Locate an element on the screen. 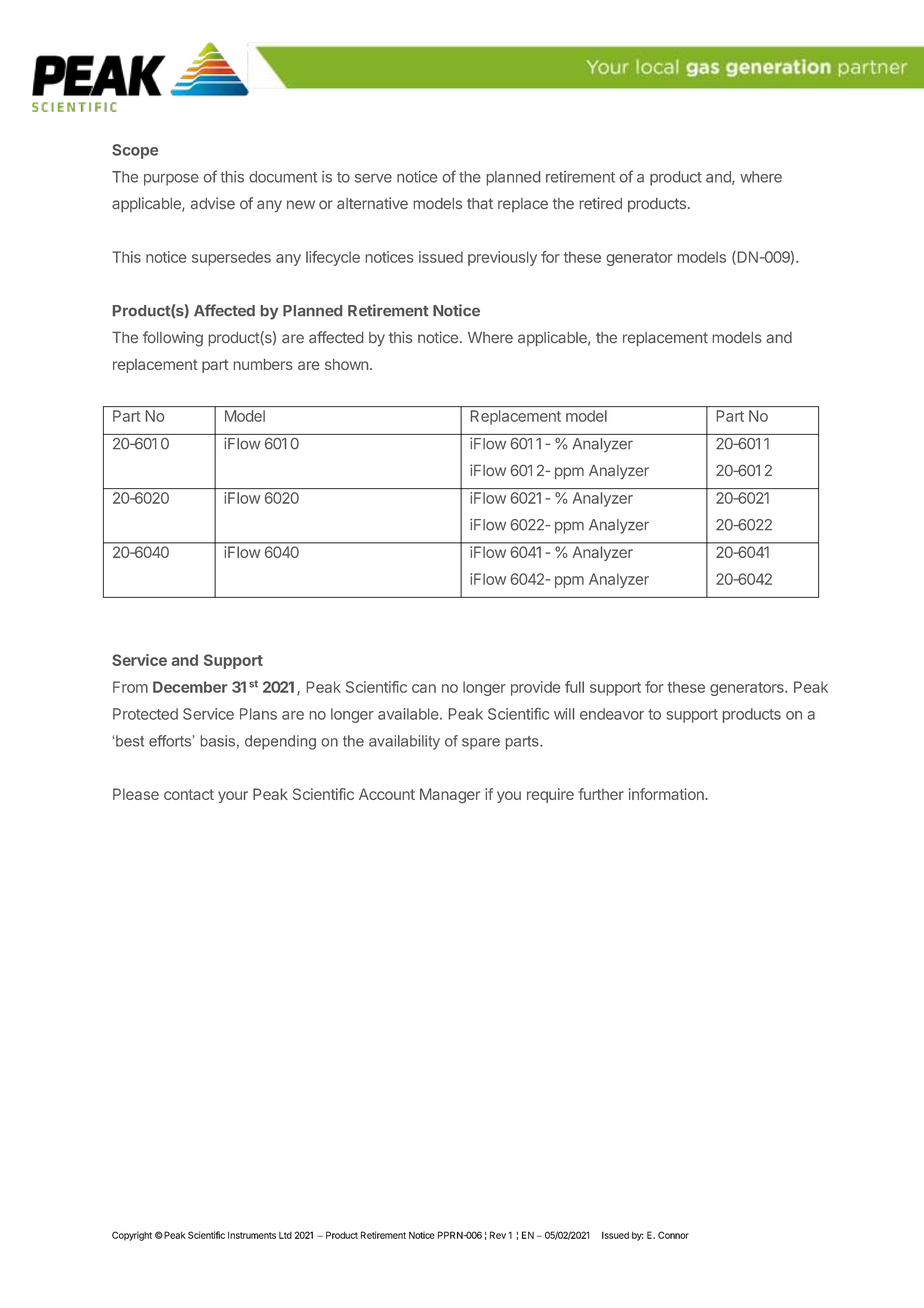 This screenshot has width=924, height=1308. available is located at coordinates (409, 714).
